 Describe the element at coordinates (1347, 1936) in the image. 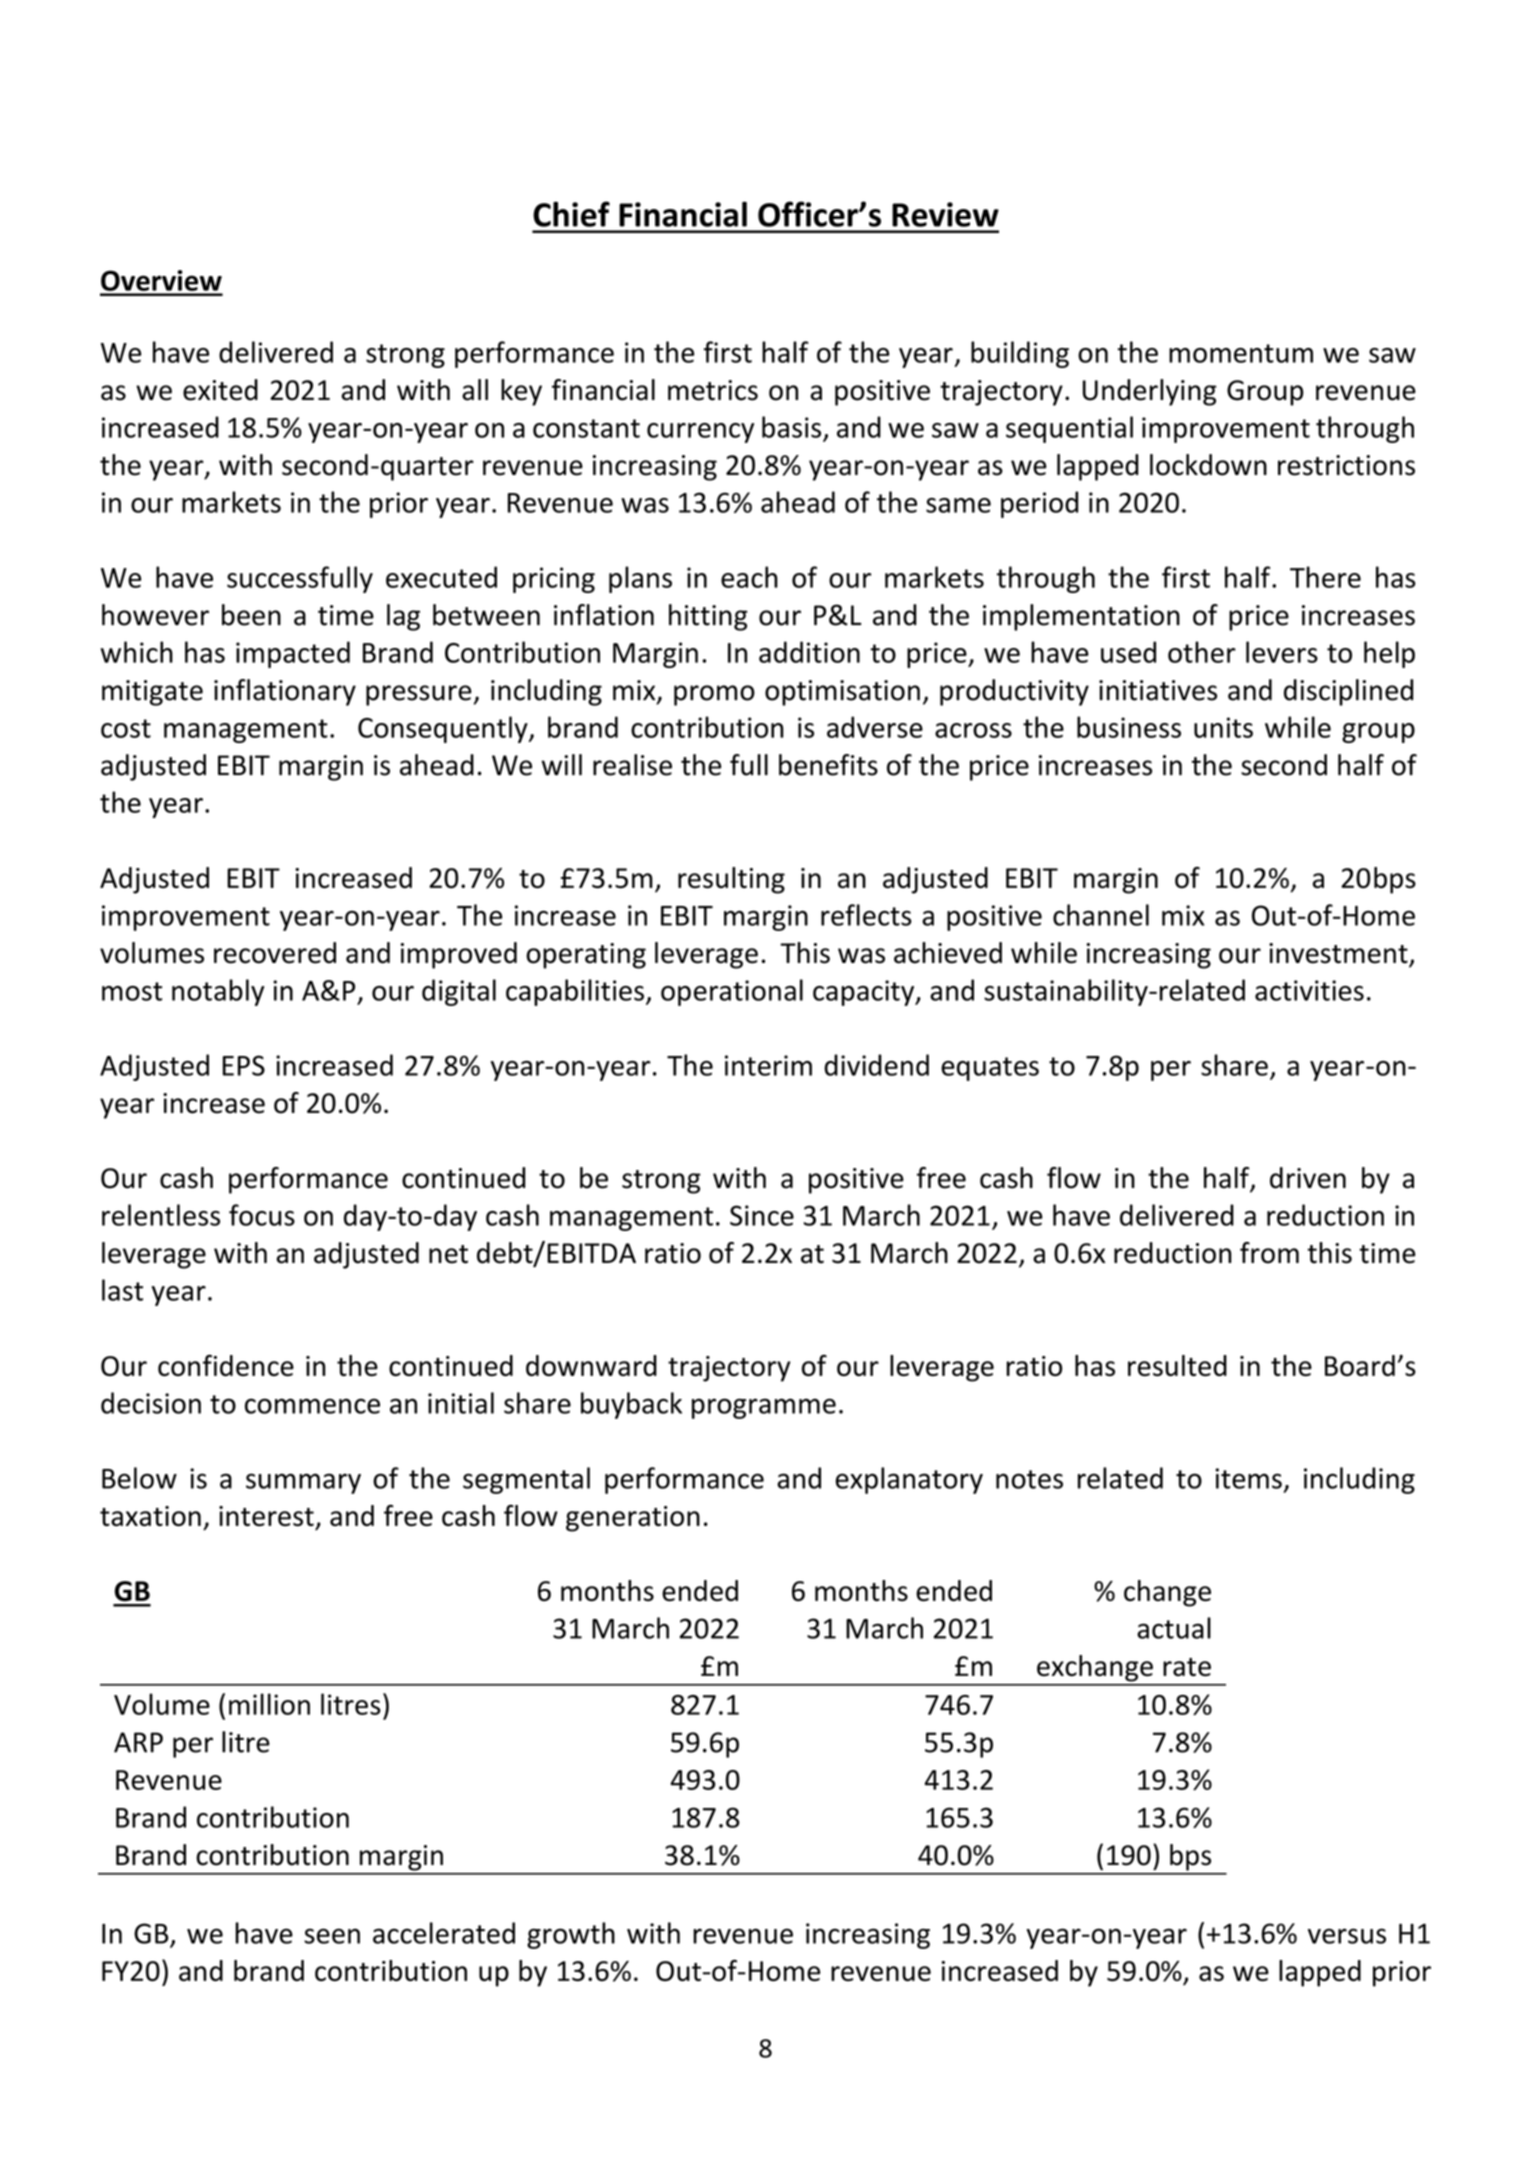

I see `versus` at that location.
